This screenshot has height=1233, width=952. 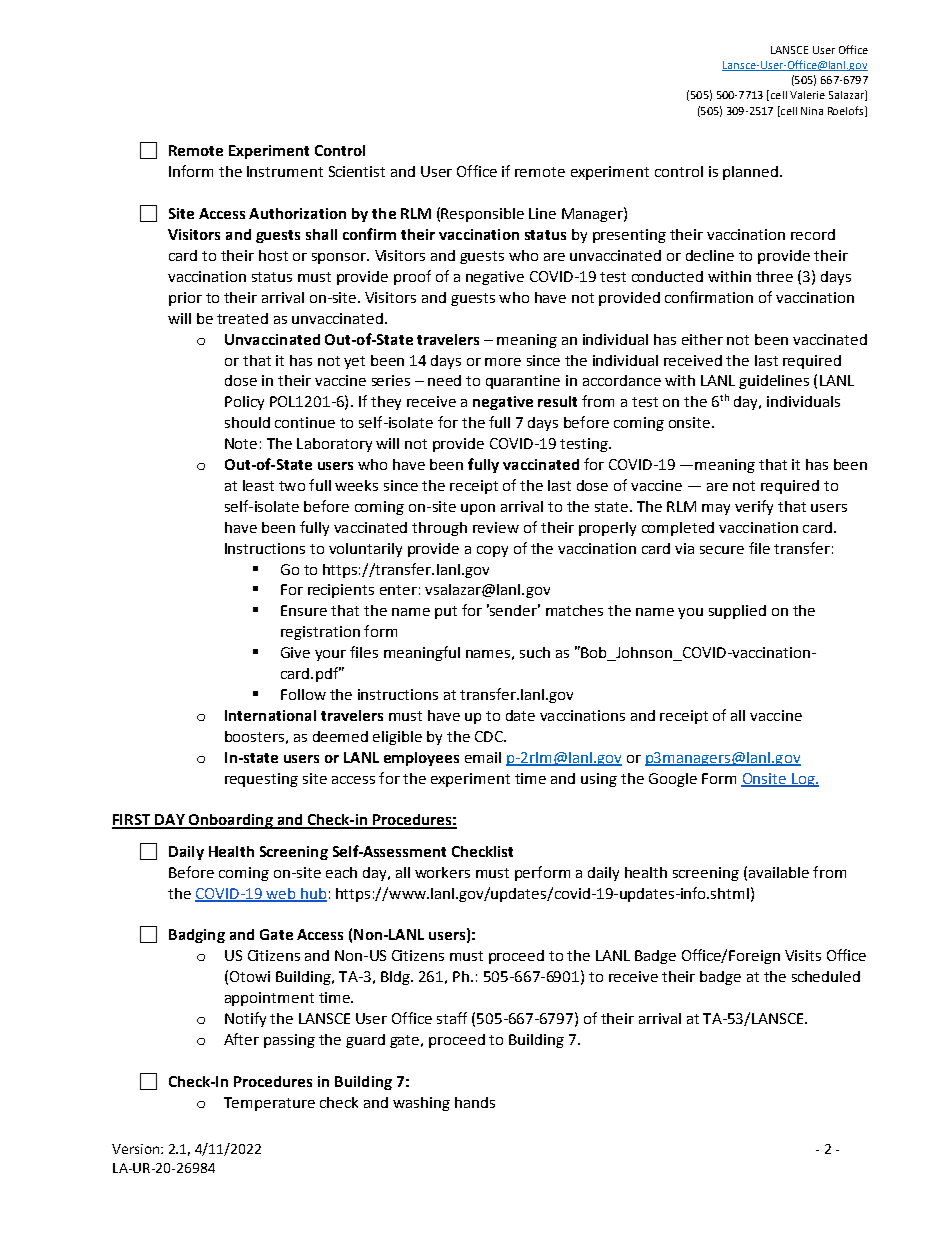 I want to click on planned, so click(x=750, y=173).
